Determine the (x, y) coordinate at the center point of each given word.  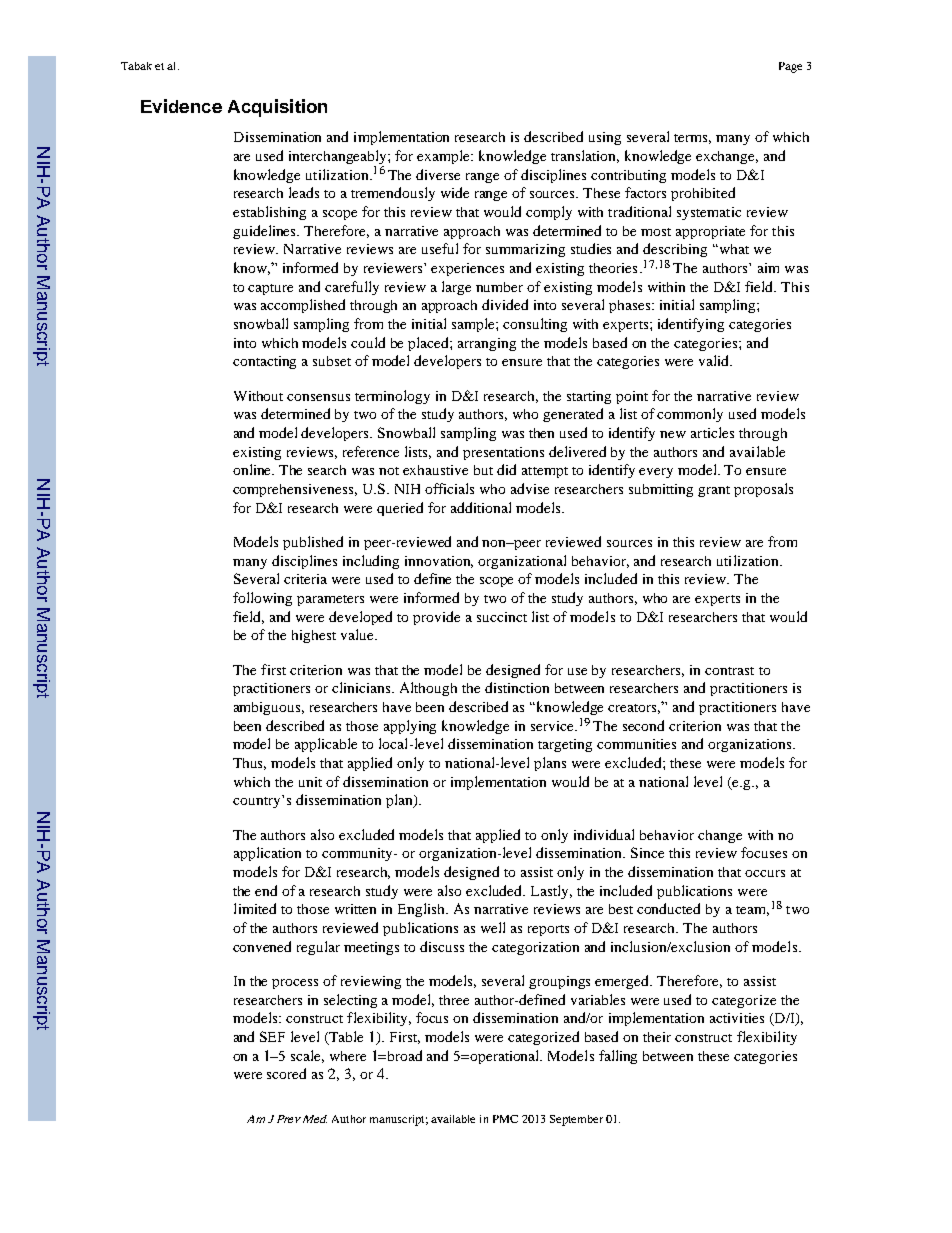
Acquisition (277, 108)
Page (790, 67)
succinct (502, 617)
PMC (505, 1119)
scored (286, 1073)
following (262, 599)
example (445, 157)
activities (737, 1018)
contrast (729, 671)
